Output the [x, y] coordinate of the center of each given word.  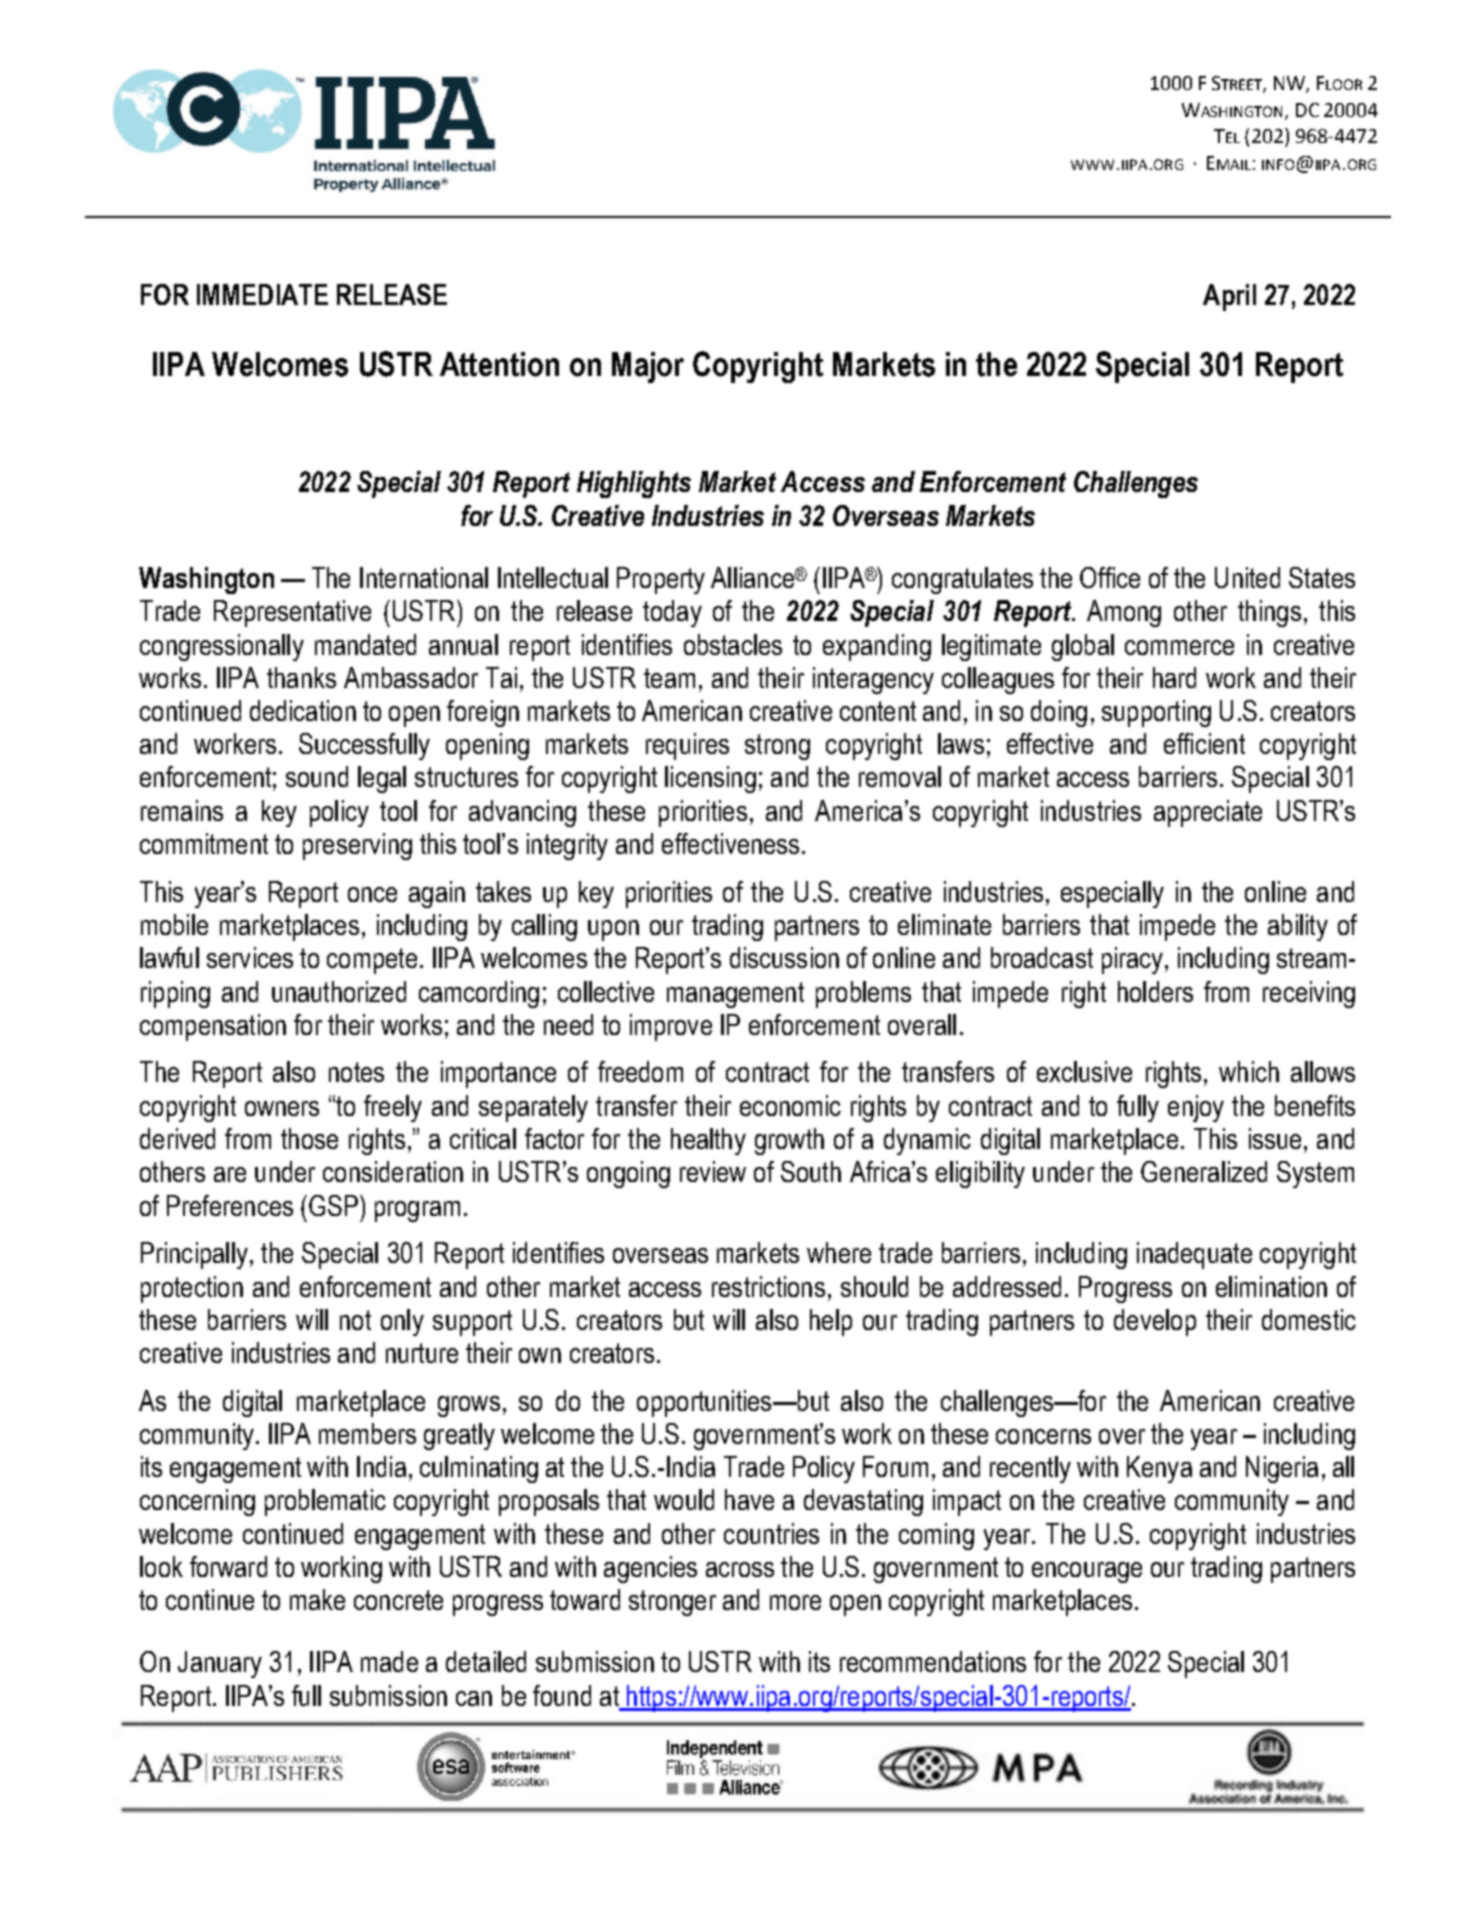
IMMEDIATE [262, 294]
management [735, 995]
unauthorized [339, 991]
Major [648, 367]
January [220, 1664]
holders [1155, 991]
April [1229, 297]
